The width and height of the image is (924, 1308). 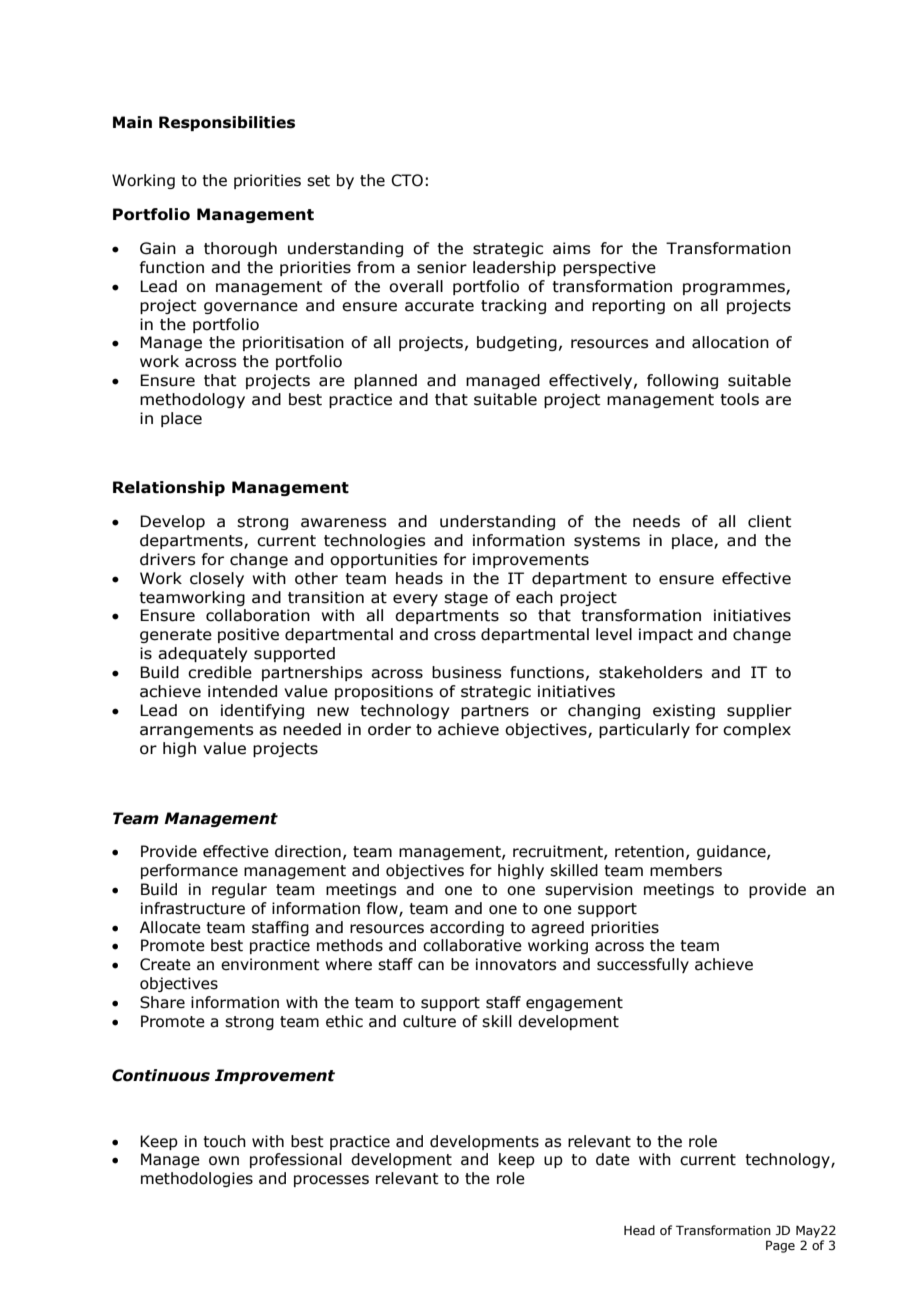 What do you see at coordinates (467, 672) in the image?
I see `business` at bounding box center [467, 672].
